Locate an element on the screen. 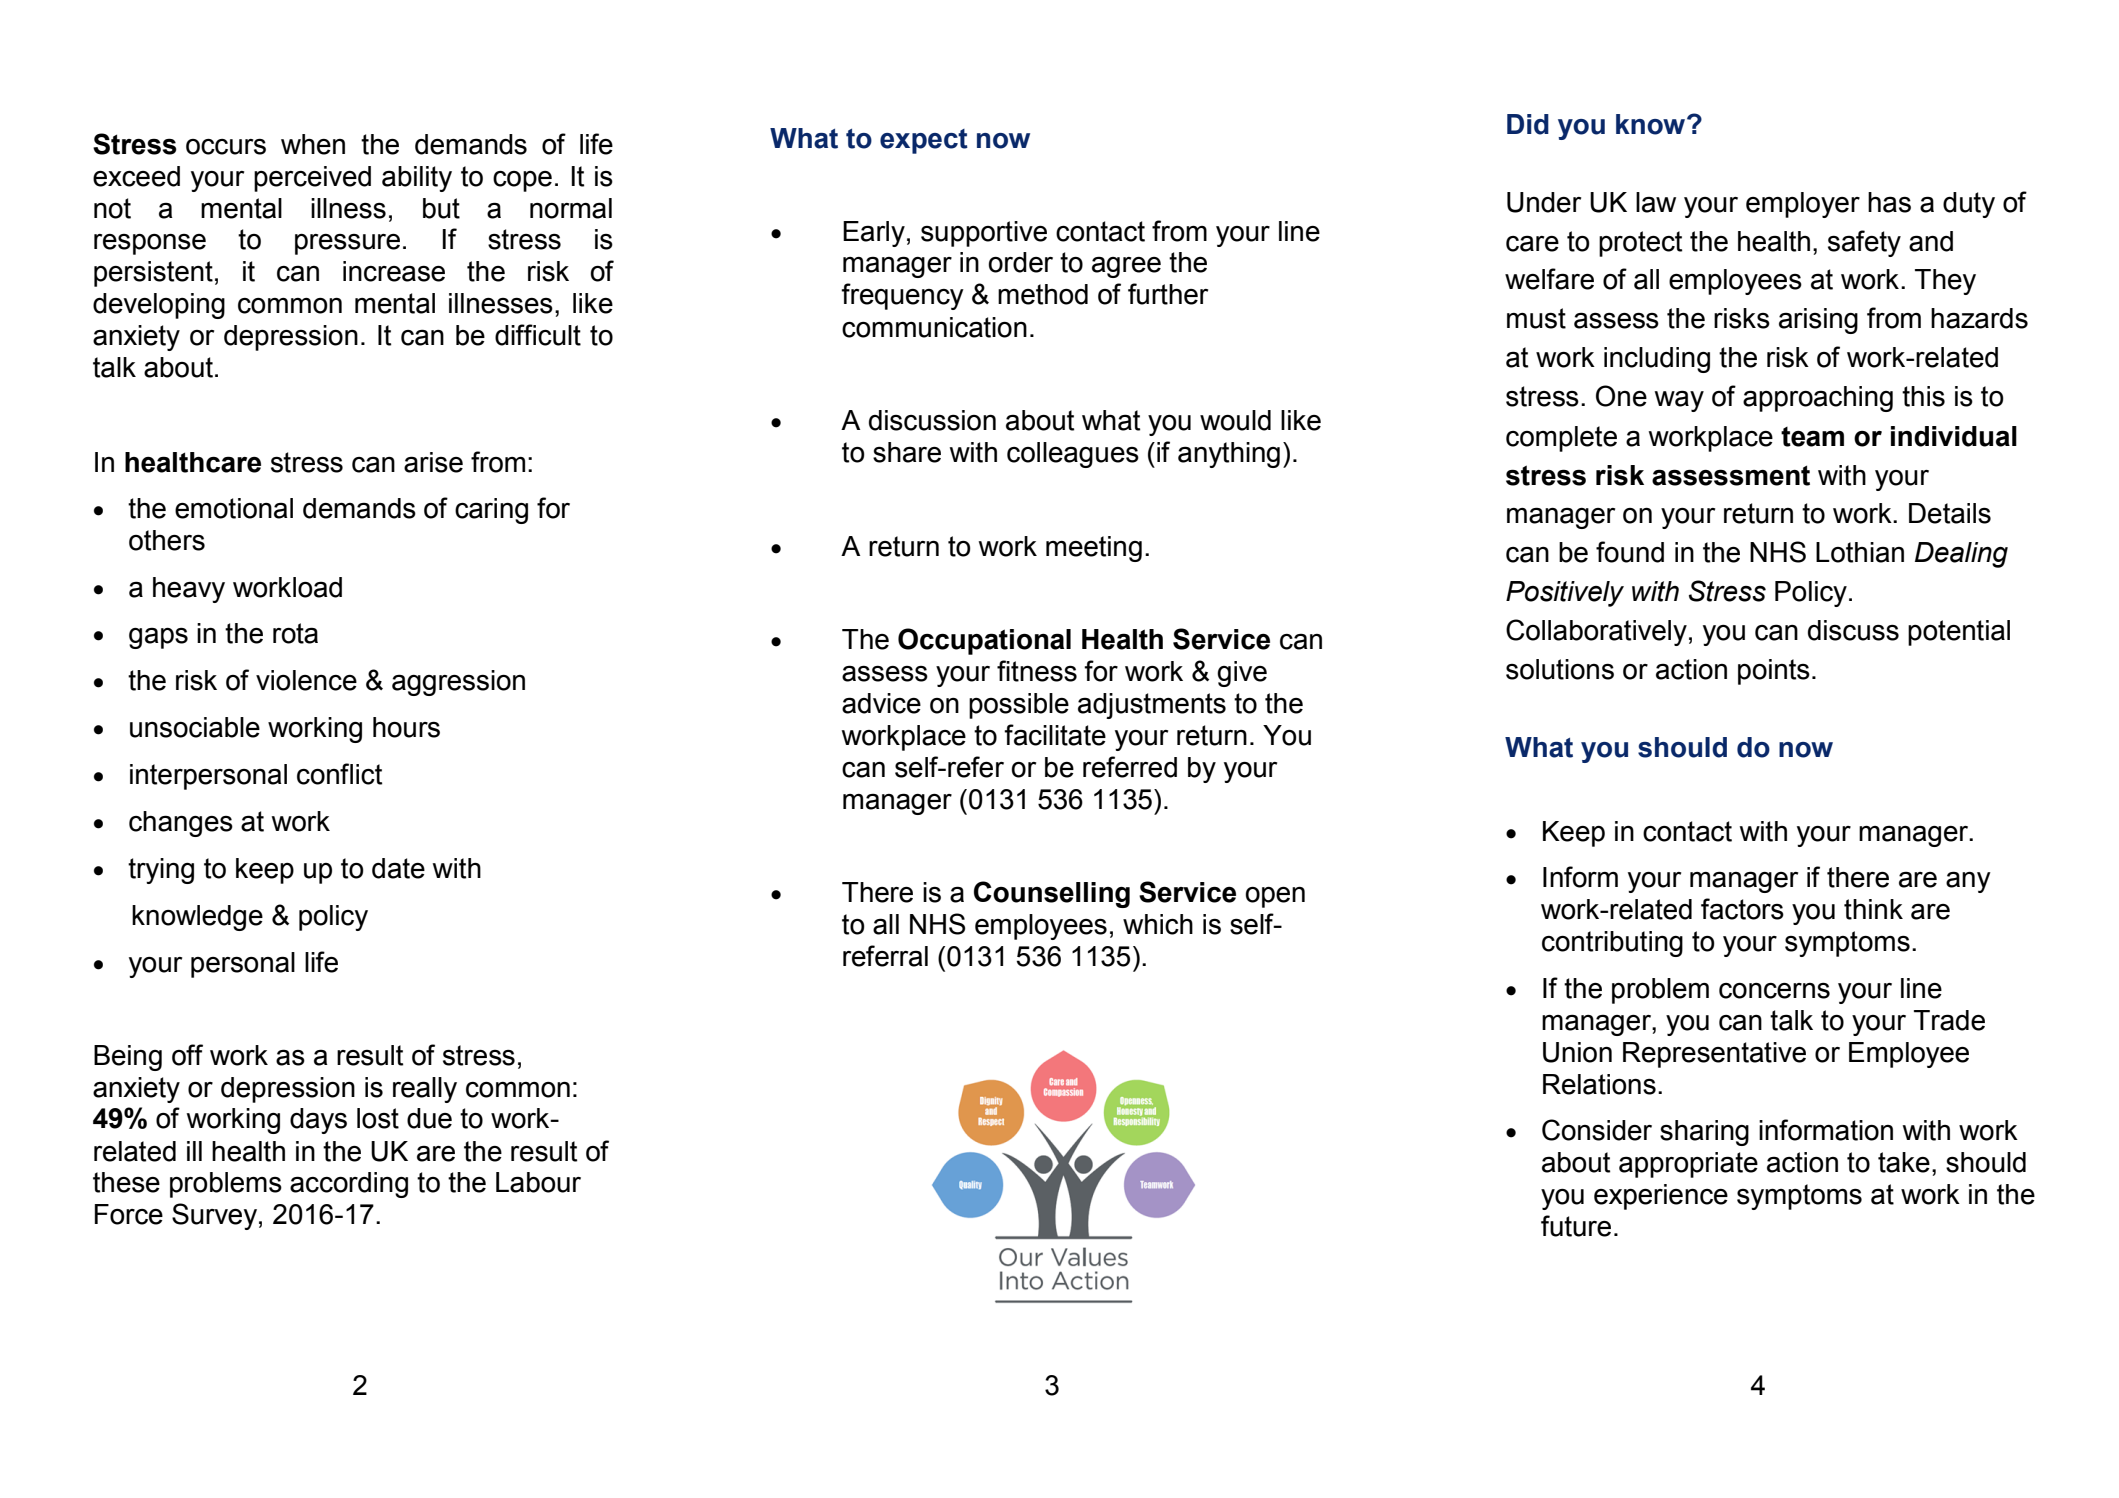 The image size is (2119, 1498). according is located at coordinates (349, 1185).
